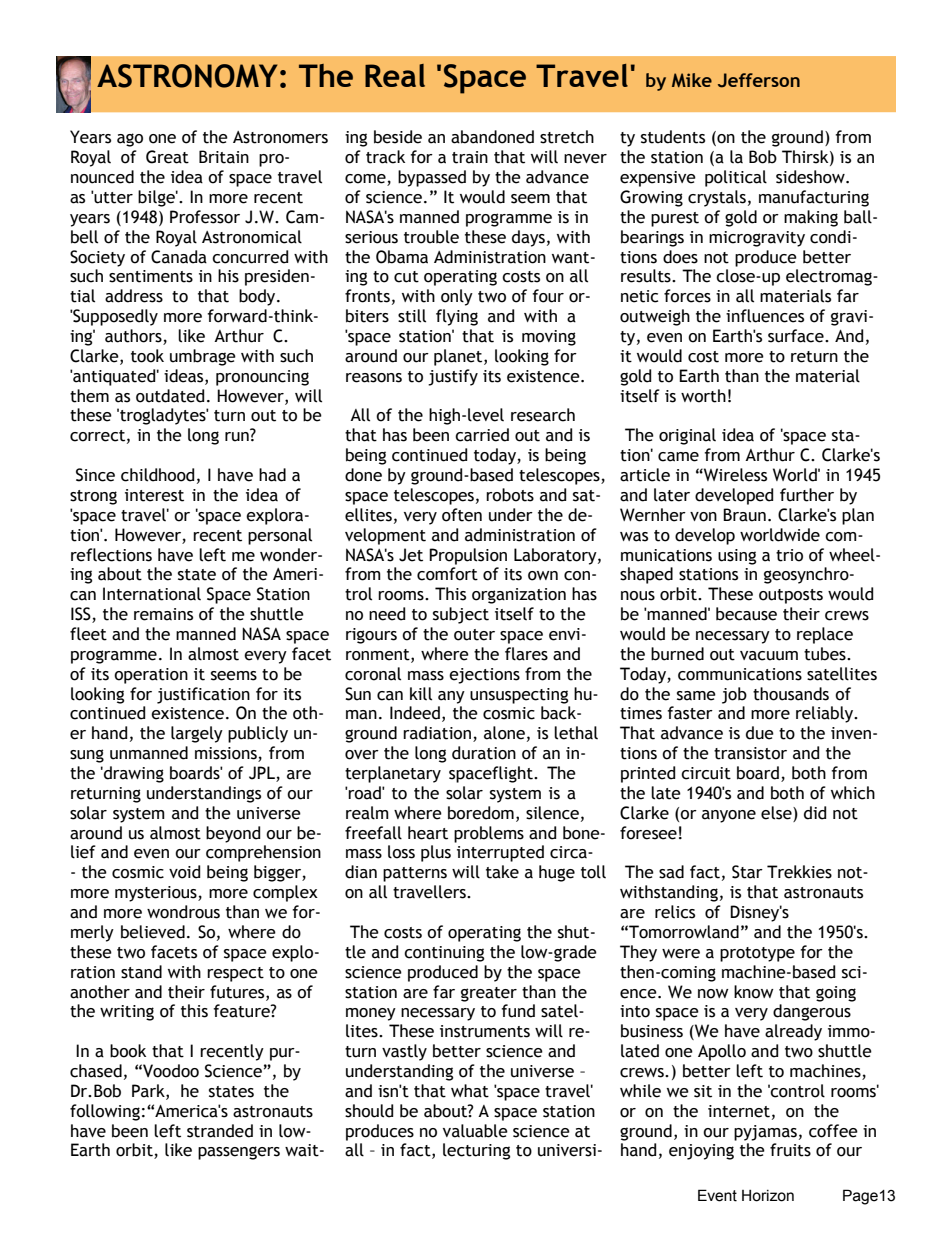 This screenshot has width=952, height=1233. I want to click on umbrage, so click(203, 357).
